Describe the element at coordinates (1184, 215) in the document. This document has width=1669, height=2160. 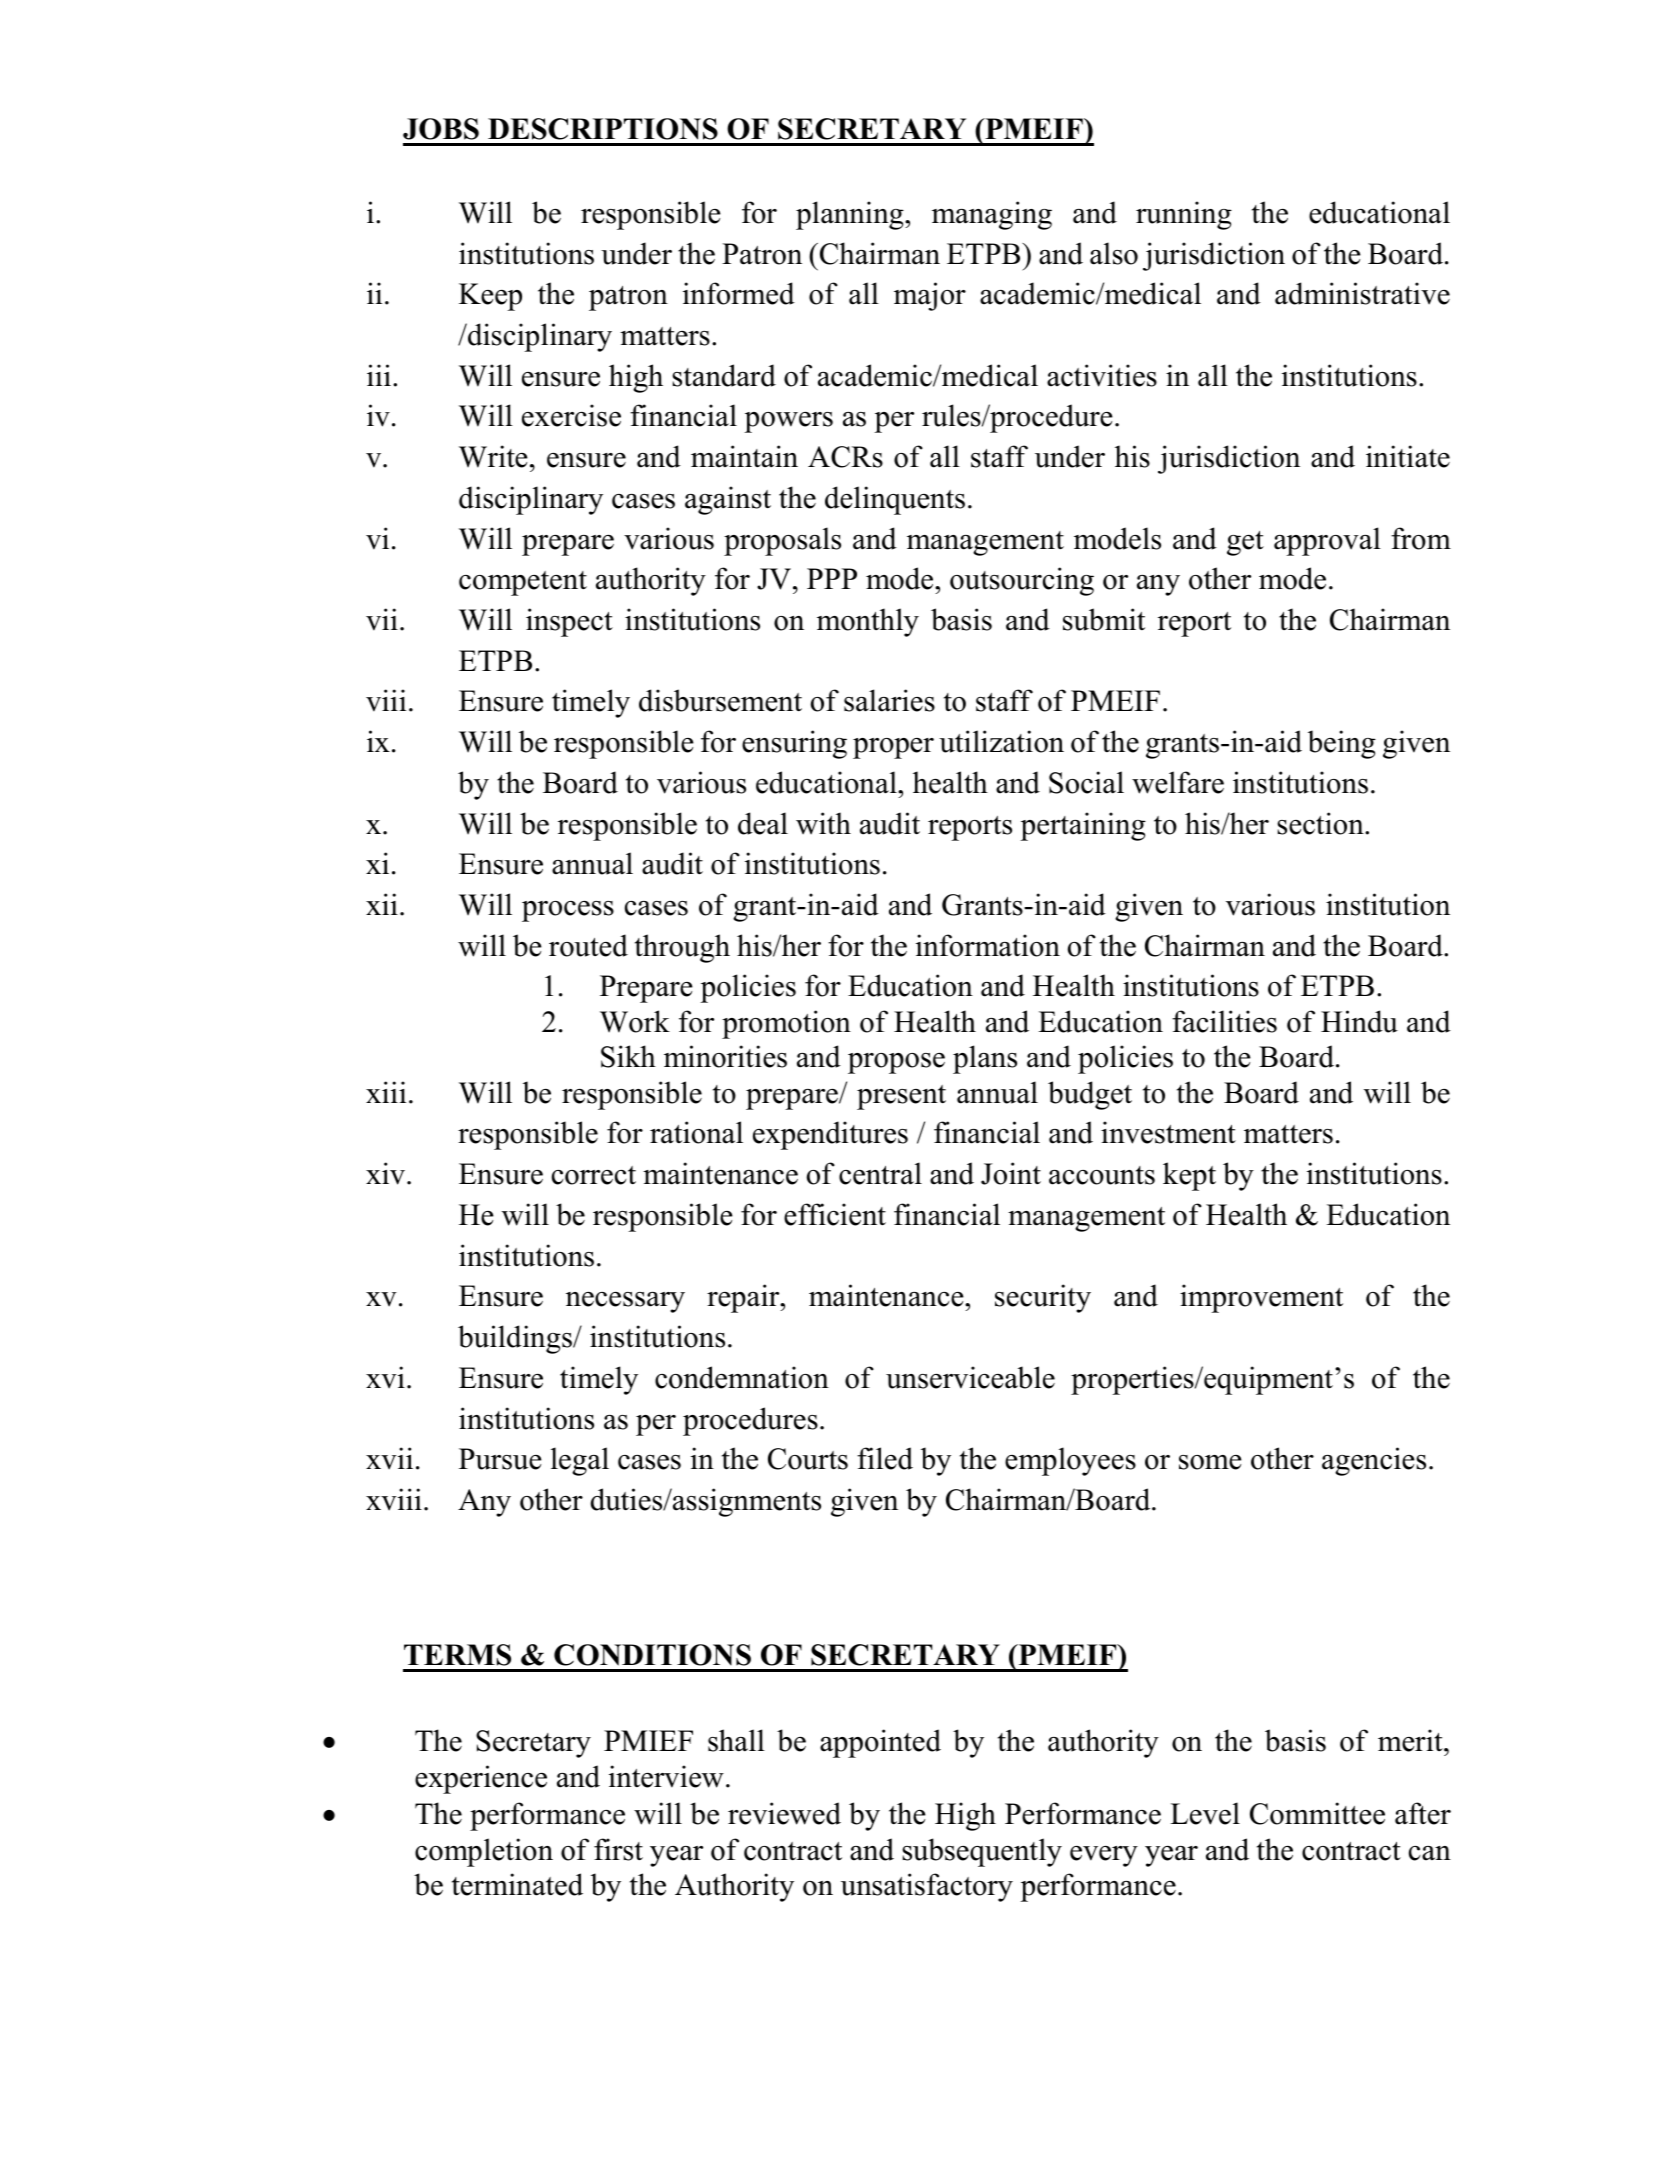
I see `running` at that location.
